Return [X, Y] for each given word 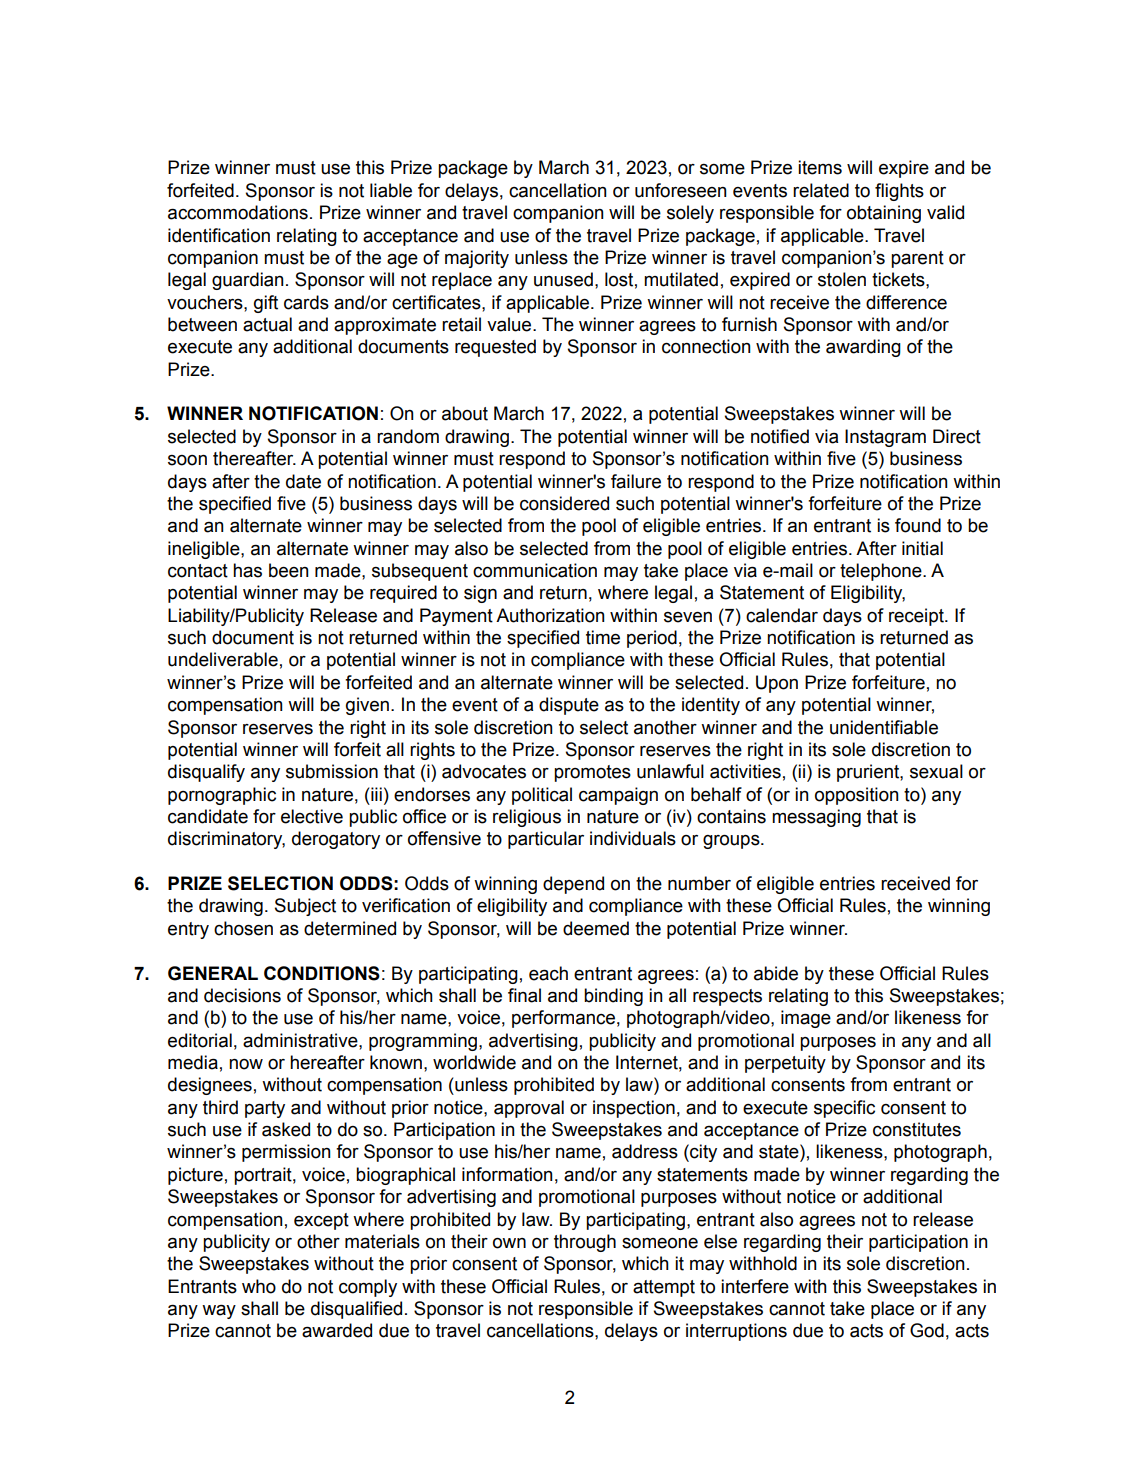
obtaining [884, 214]
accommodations [238, 212]
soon [187, 460]
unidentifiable [884, 727]
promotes [592, 773]
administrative [301, 1040]
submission [332, 771]
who [259, 1286]
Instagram [885, 438]
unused [563, 279]
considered [564, 503]
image [806, 1019]
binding [613, 997]
